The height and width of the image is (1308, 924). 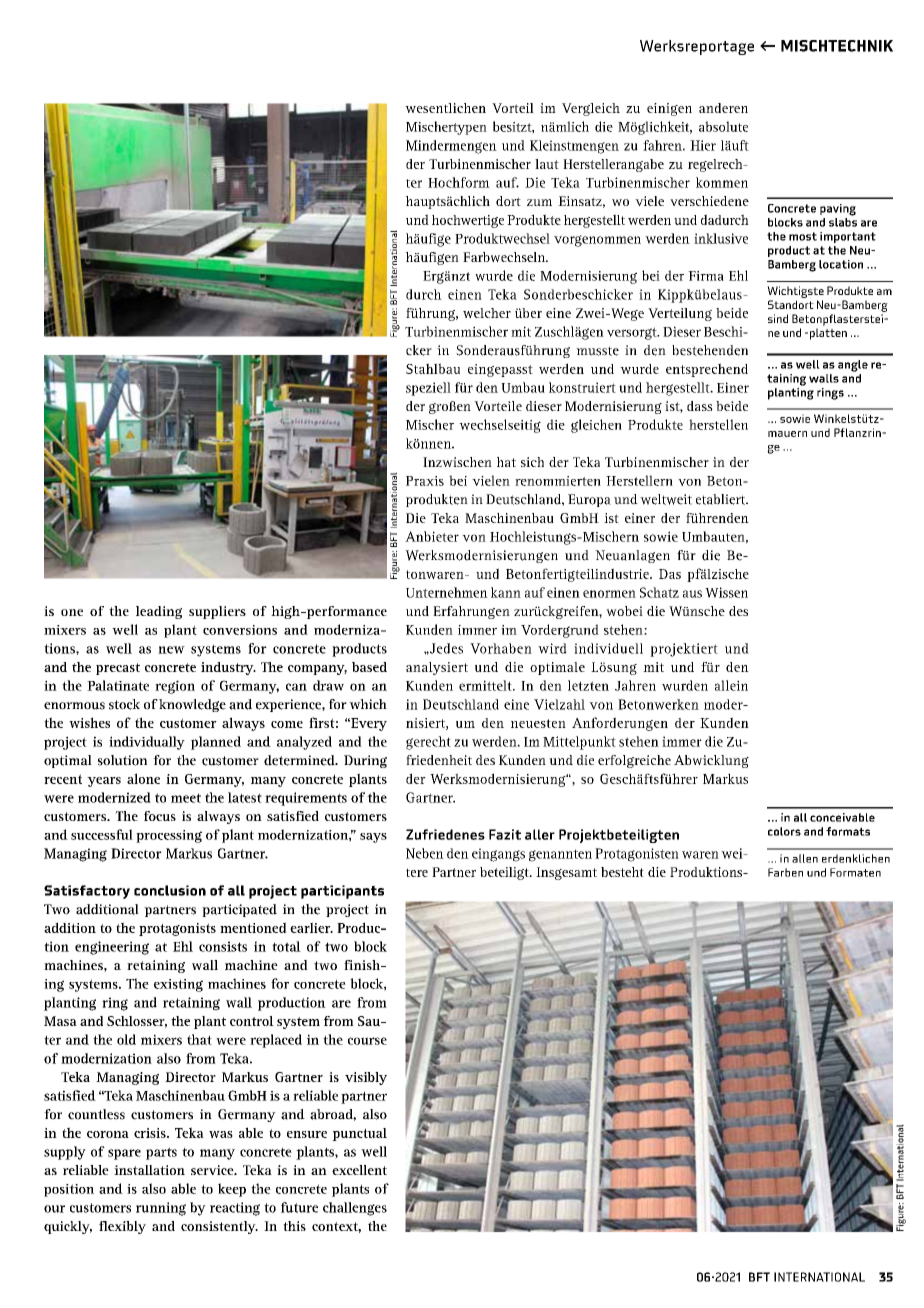 I want to click on new, so click(x=171, y=650).
